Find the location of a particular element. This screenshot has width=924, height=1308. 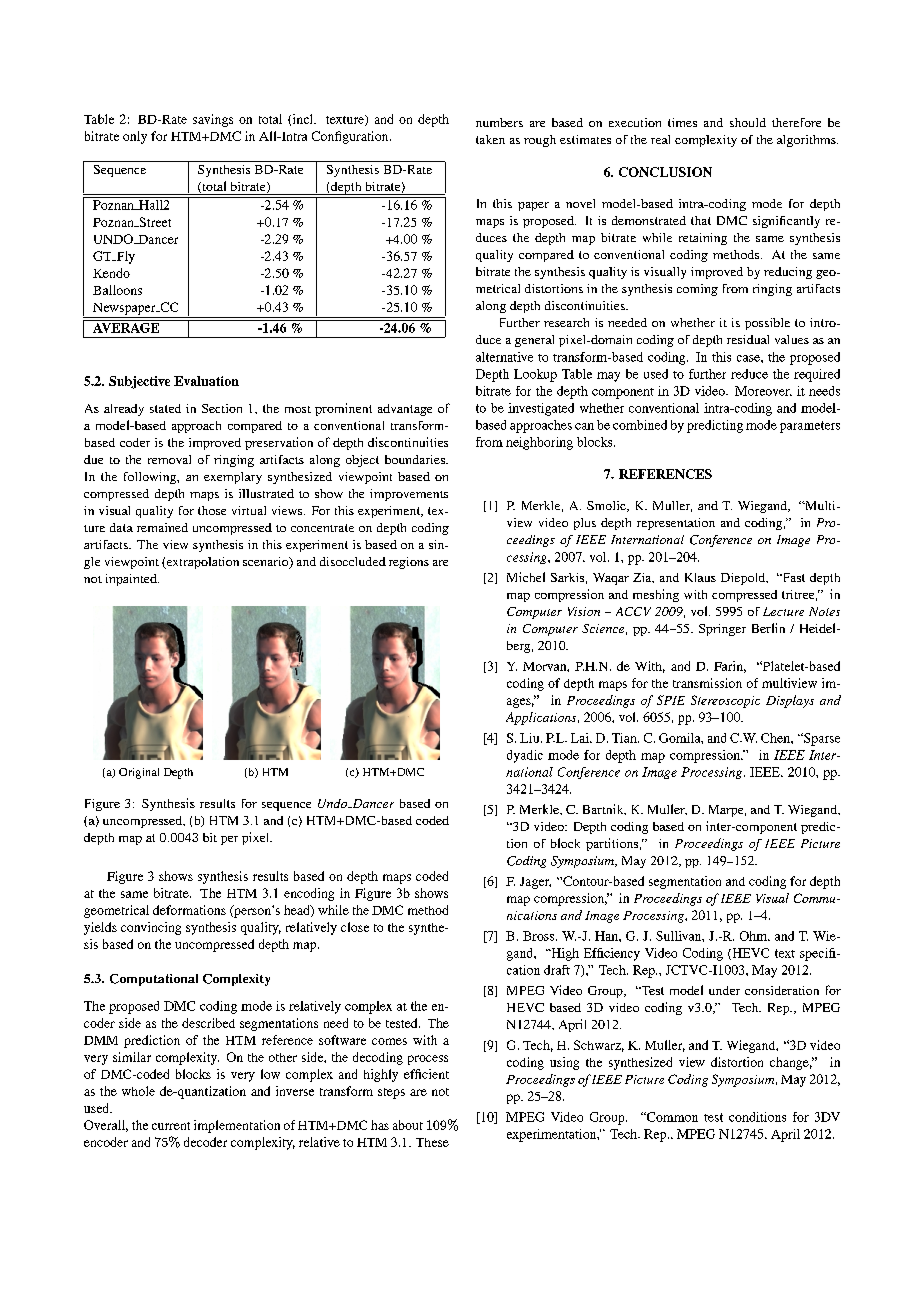

should is located at coordinates (748, 122).
